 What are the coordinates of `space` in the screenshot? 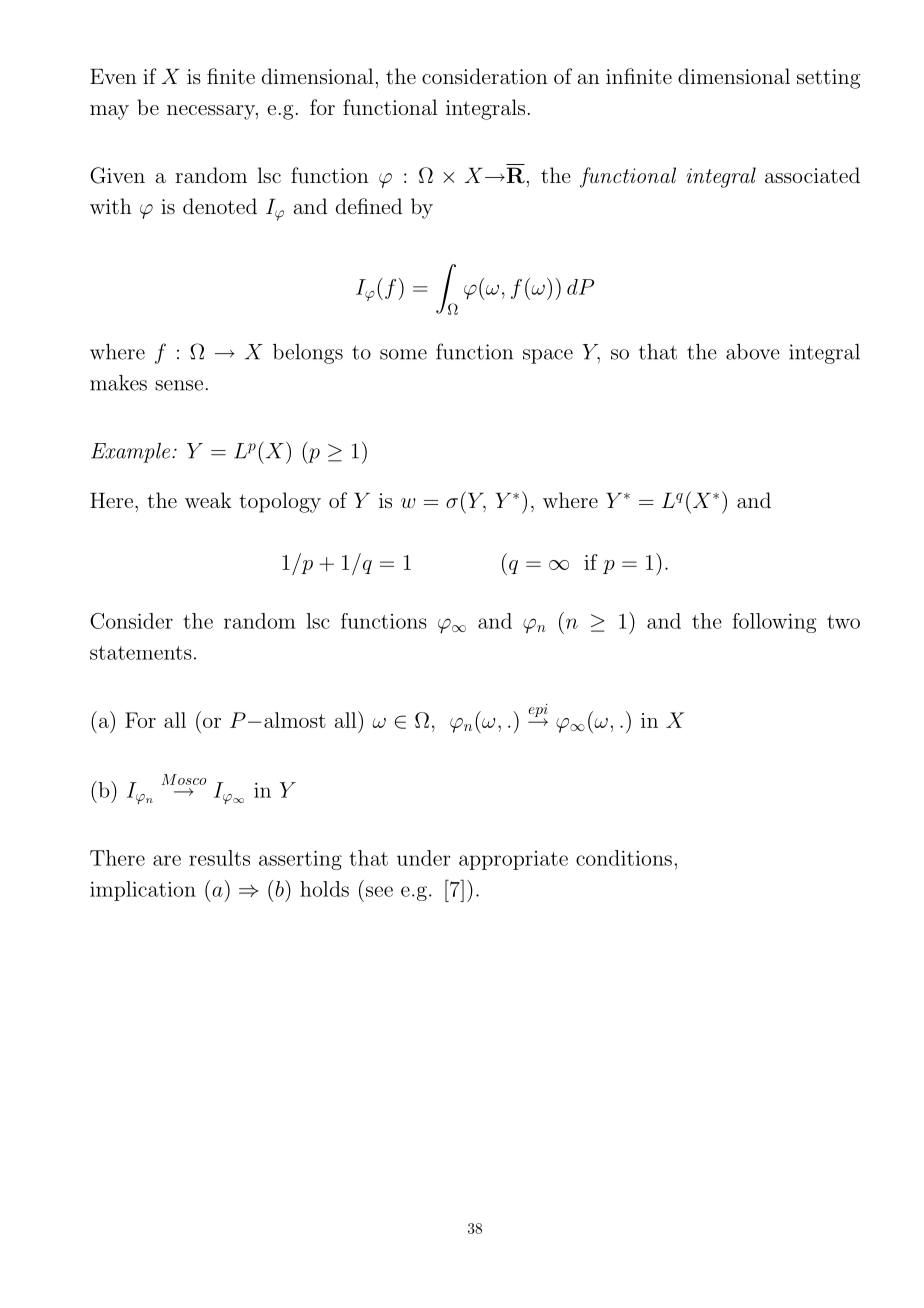 It's located at (548, 356).
